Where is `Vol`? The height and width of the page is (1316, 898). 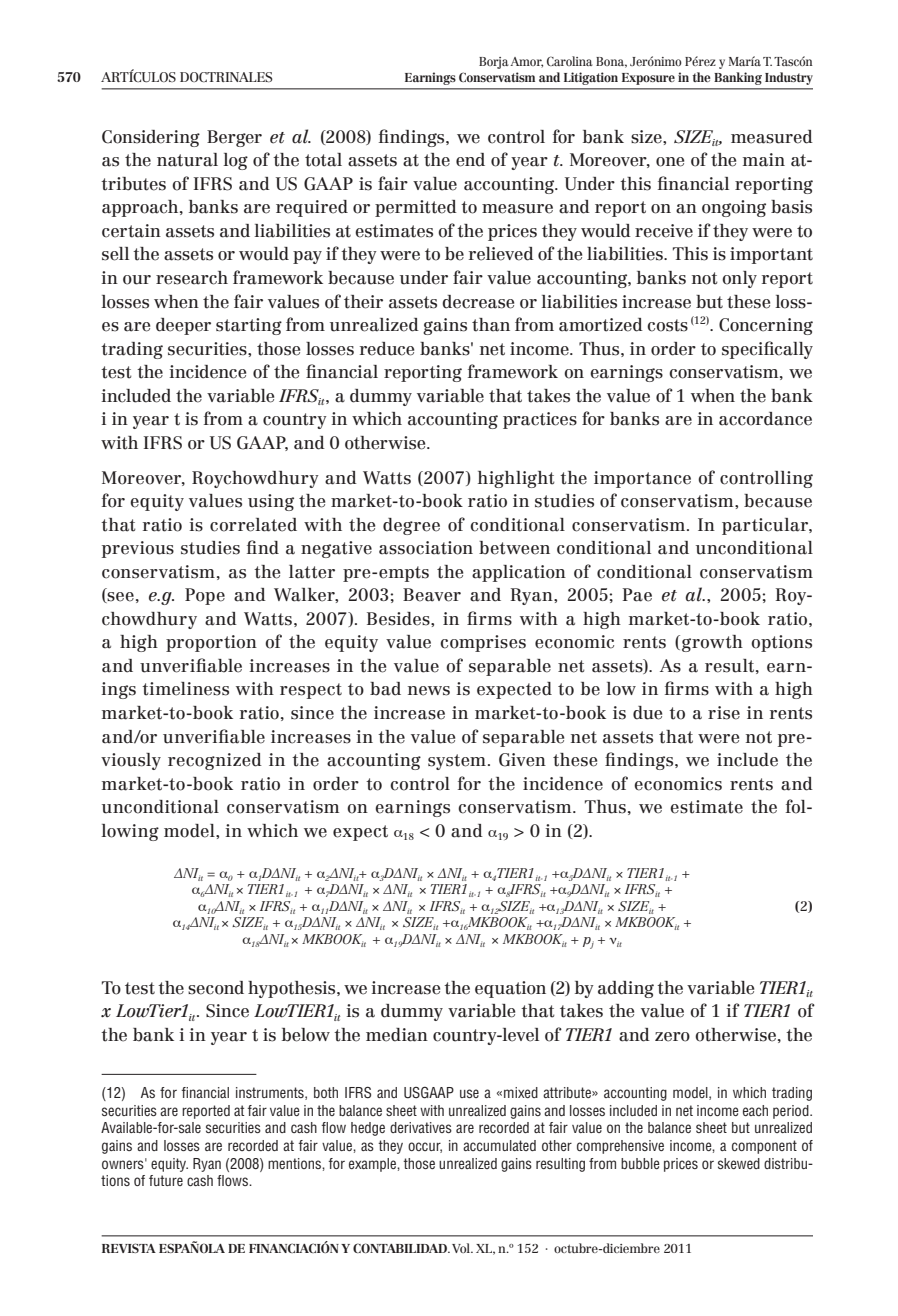 Vol is located at coordinates (462, 1248).
